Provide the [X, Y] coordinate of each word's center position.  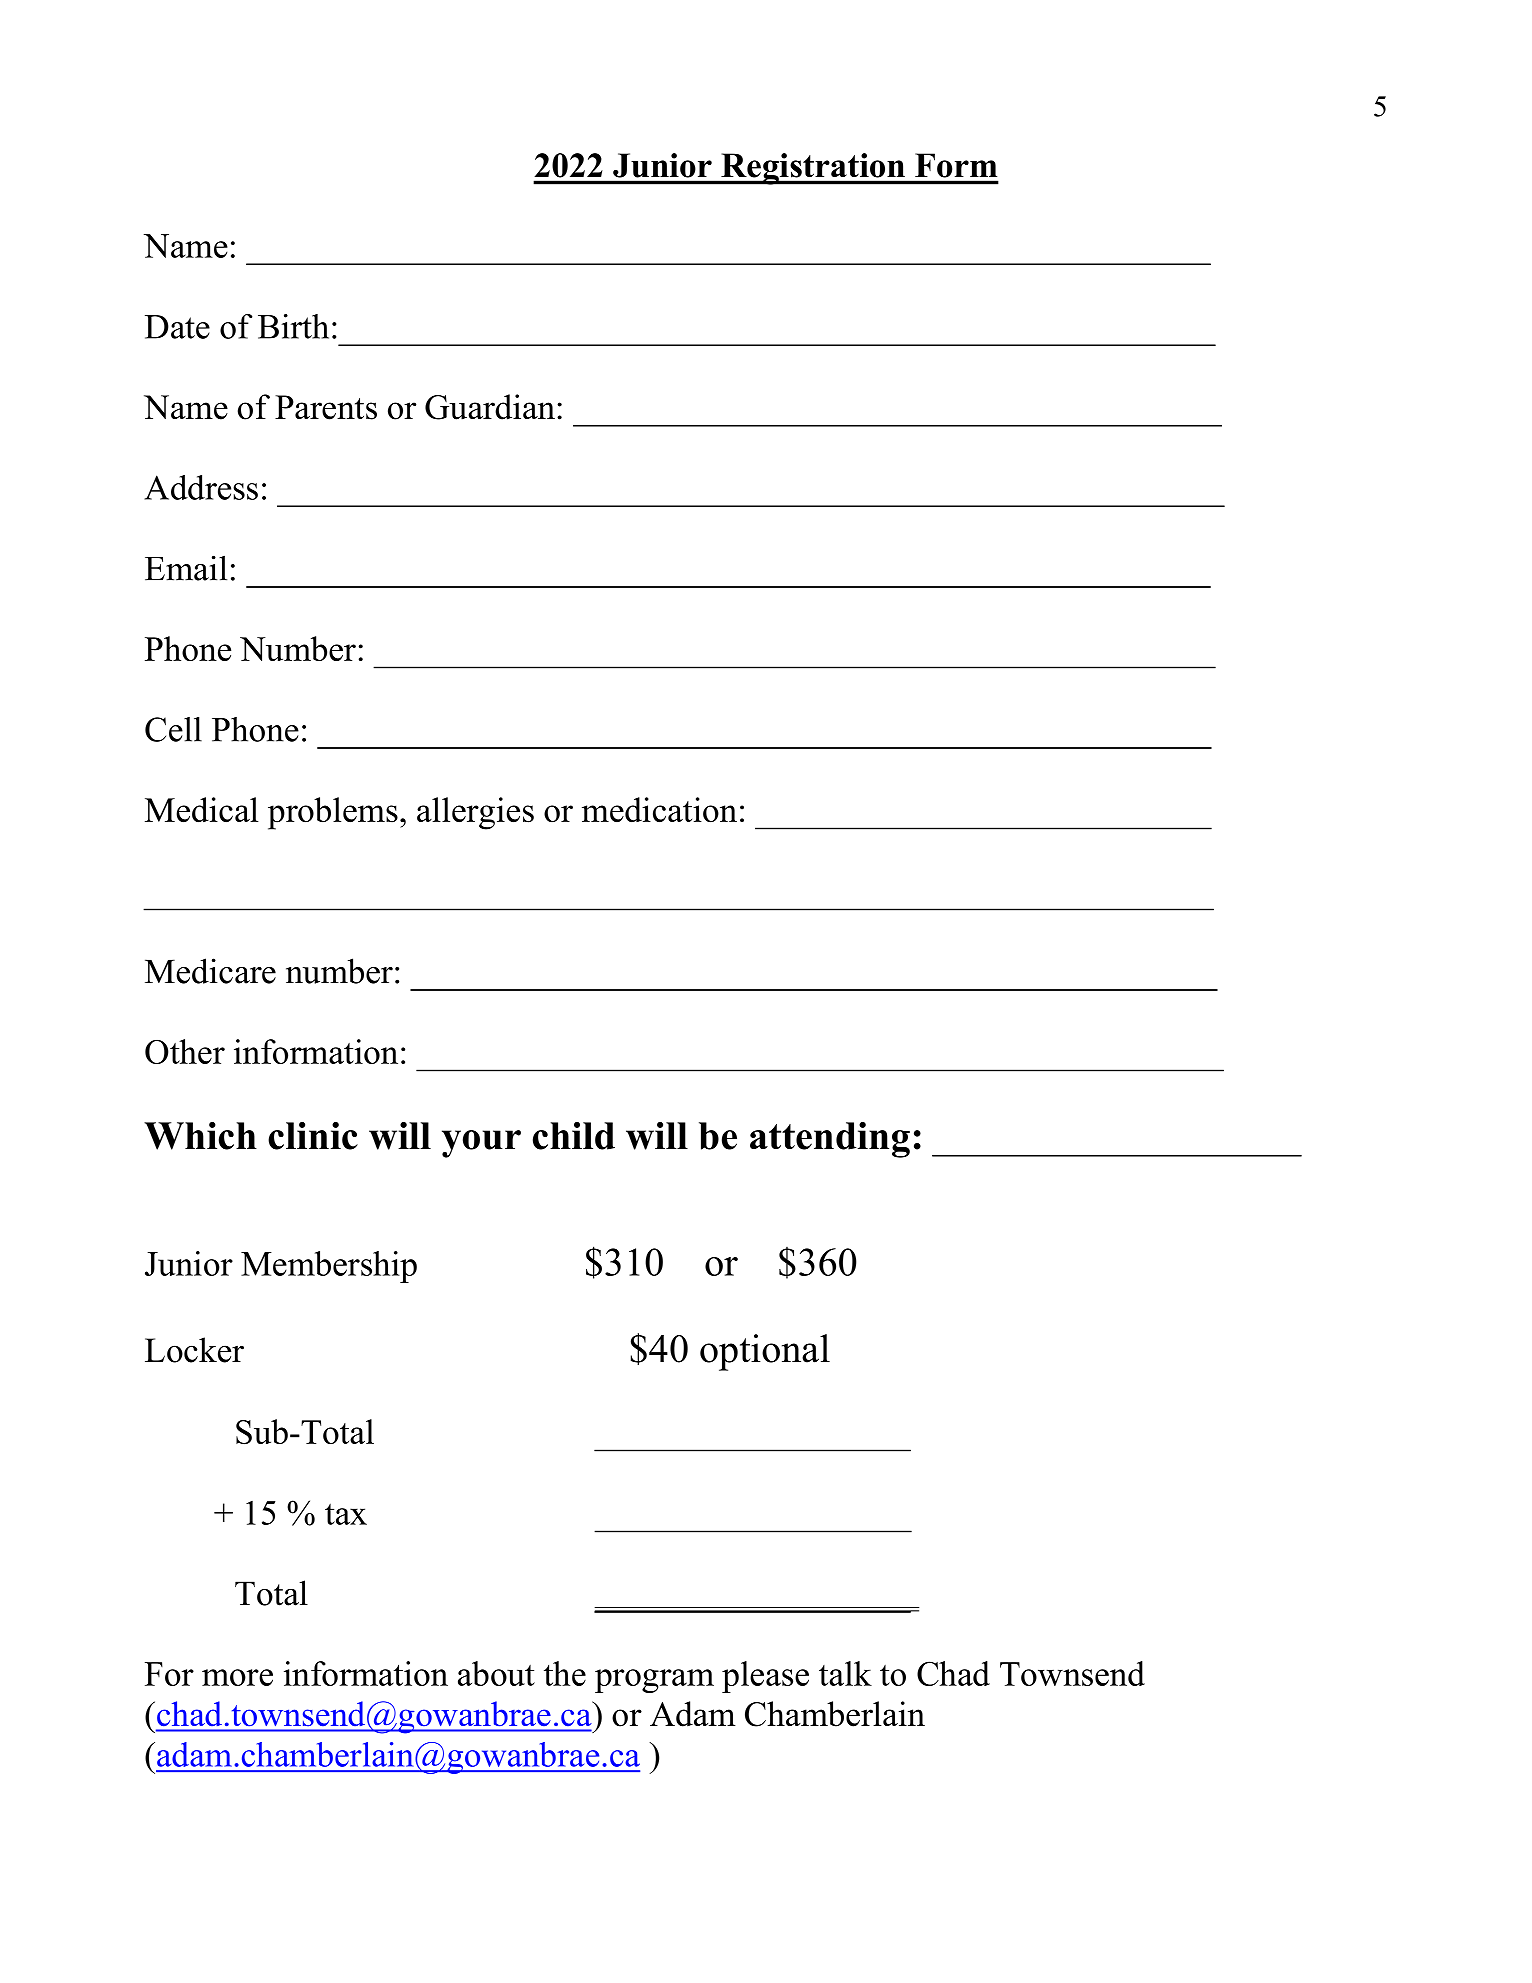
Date [177, 327]
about [496, 1673]
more [237, 1677]
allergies [475, 813]
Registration [813, 169]
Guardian [490, 407]
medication [659, 810]
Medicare [210, 971]
